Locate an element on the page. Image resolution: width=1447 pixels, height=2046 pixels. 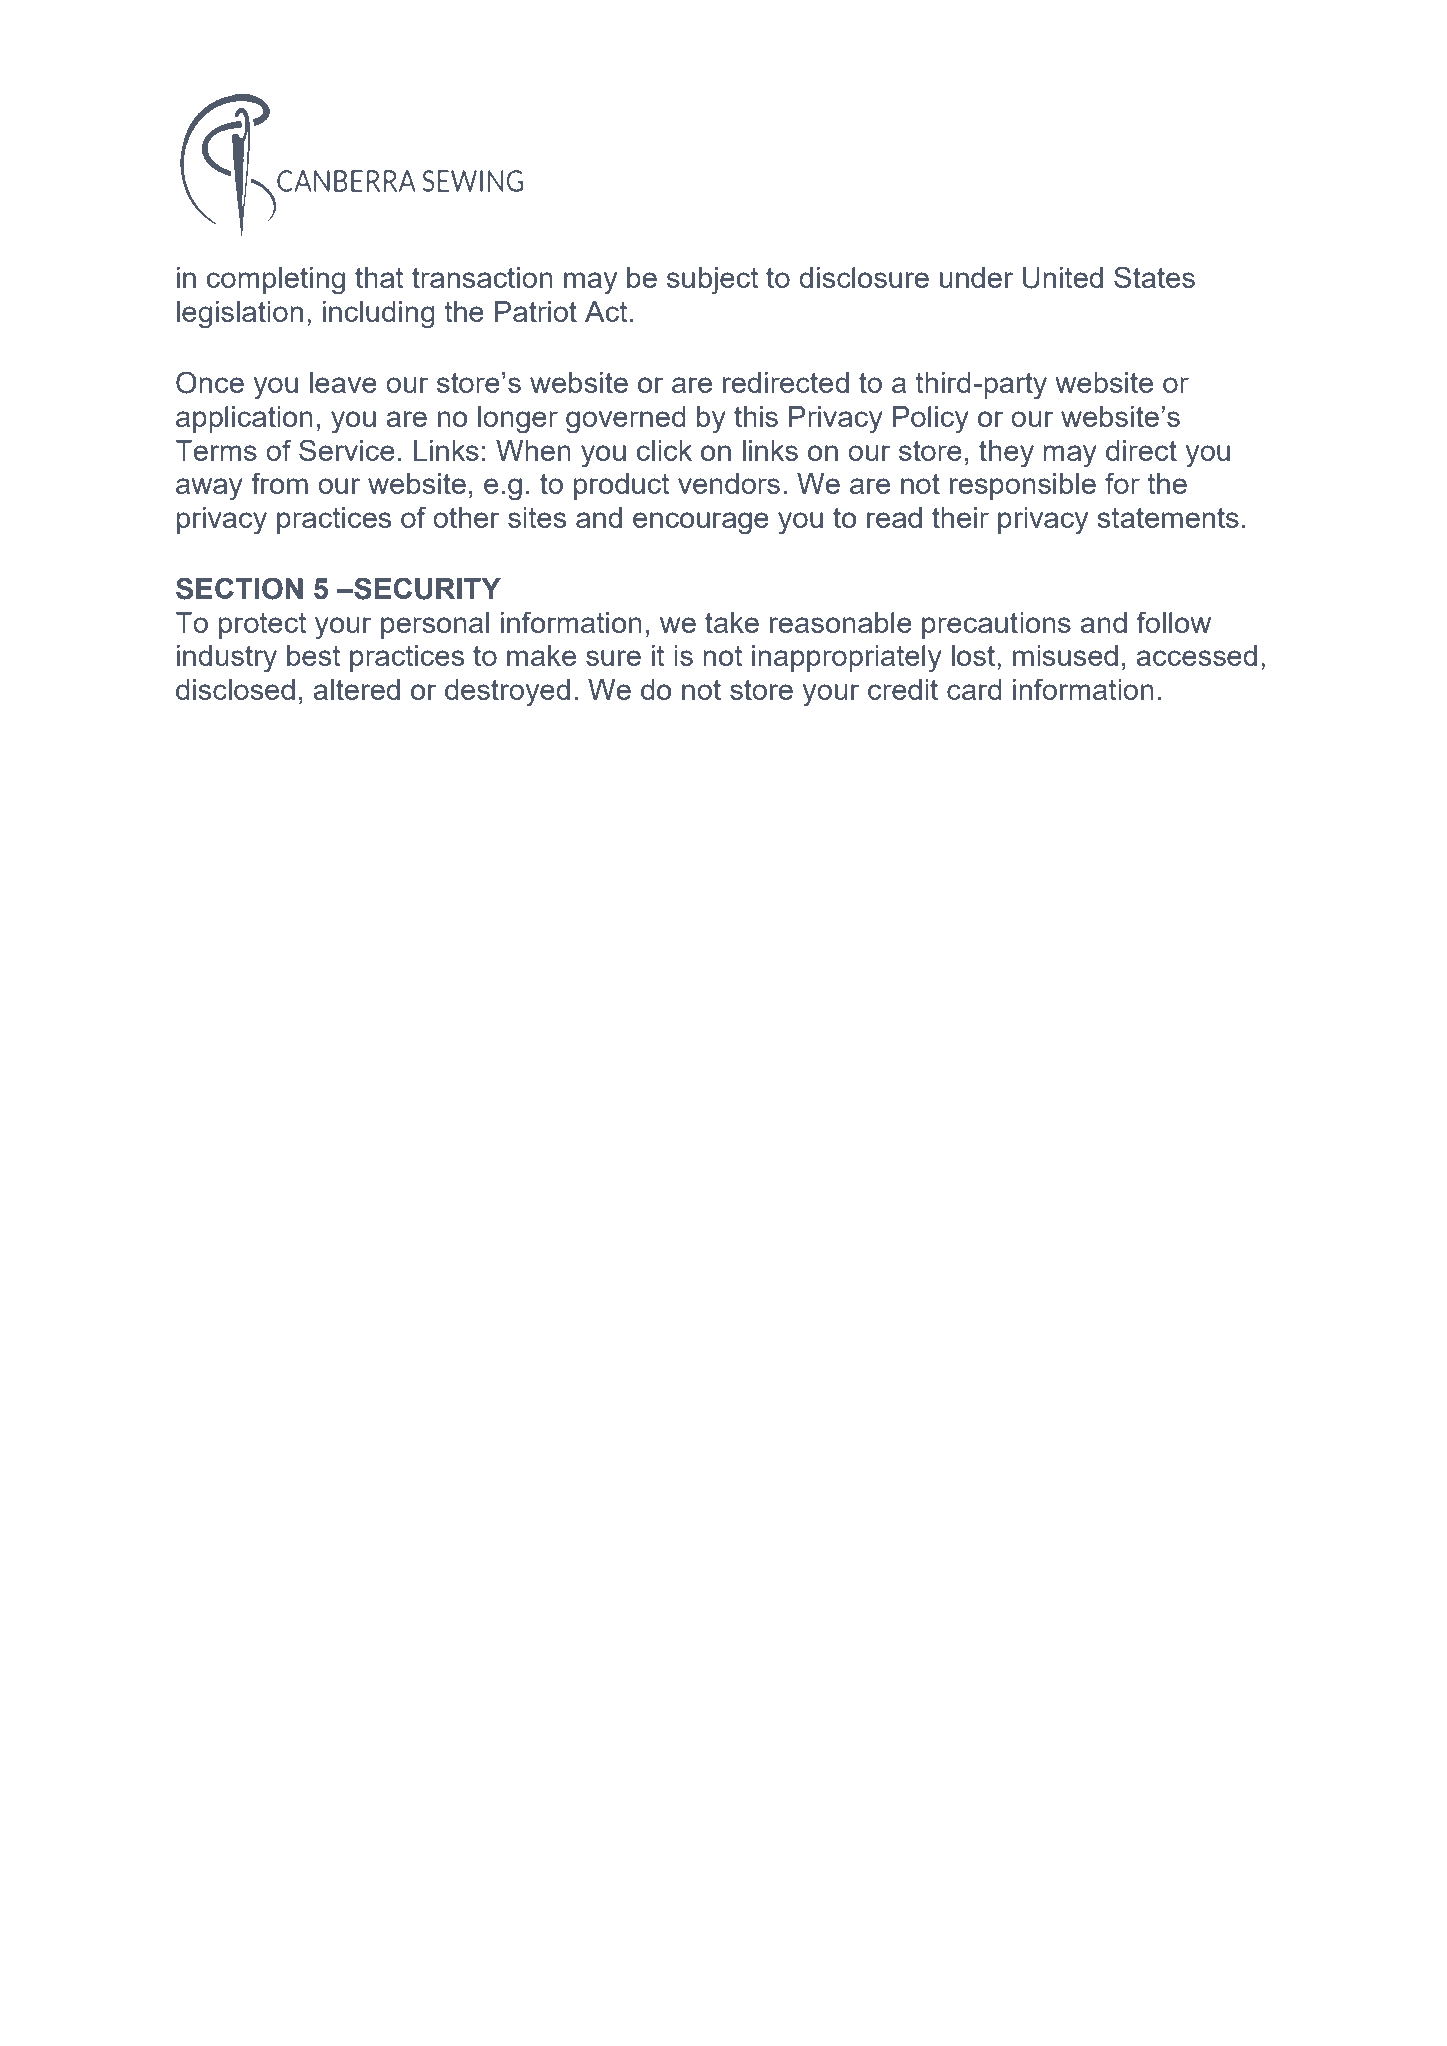
subject is located at coordinates (712, 281).
